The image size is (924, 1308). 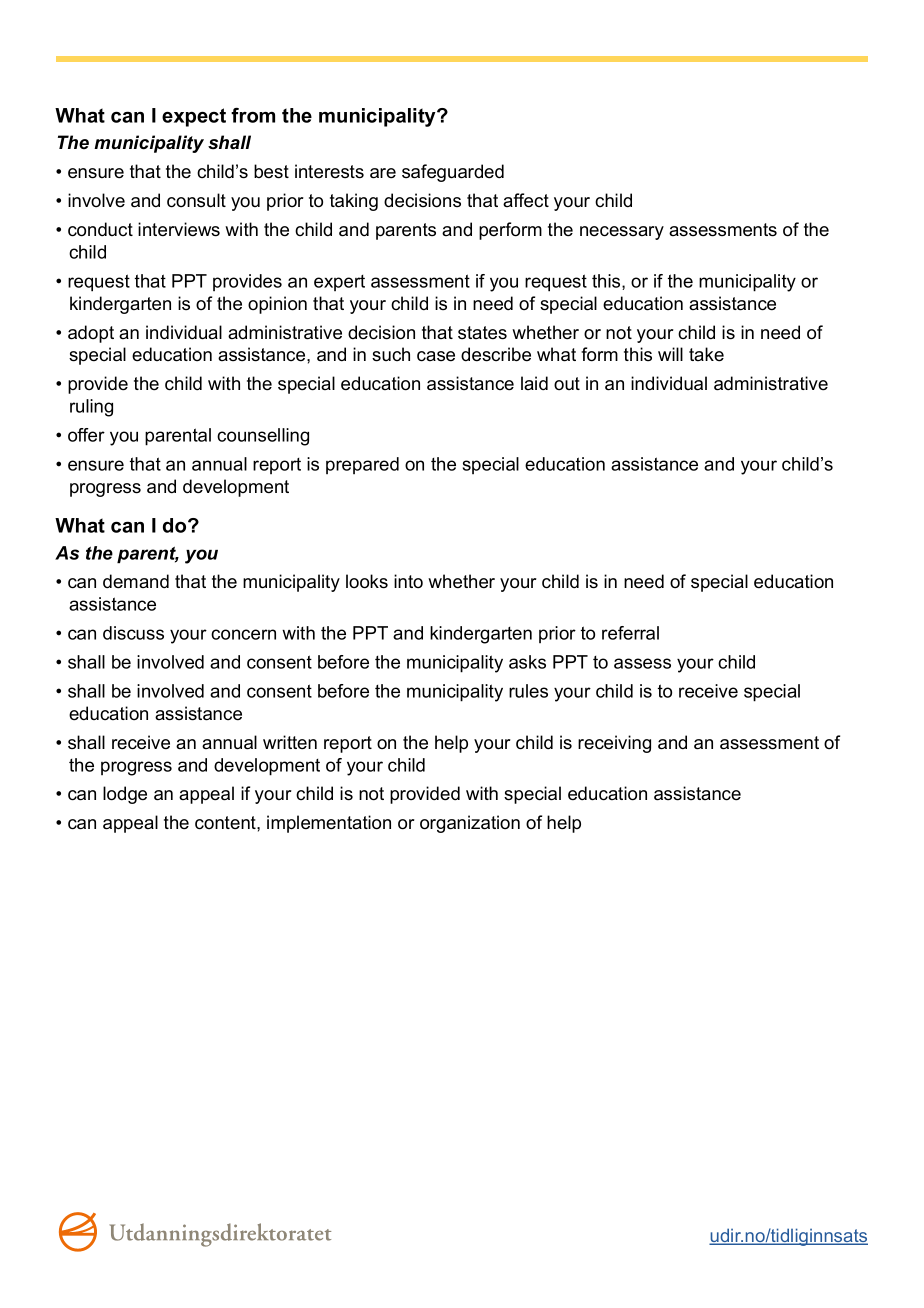 What do you see at coordinates (453, 173) in the screenshot?
I see `safeguarded` at bounding box center [453, 173].
